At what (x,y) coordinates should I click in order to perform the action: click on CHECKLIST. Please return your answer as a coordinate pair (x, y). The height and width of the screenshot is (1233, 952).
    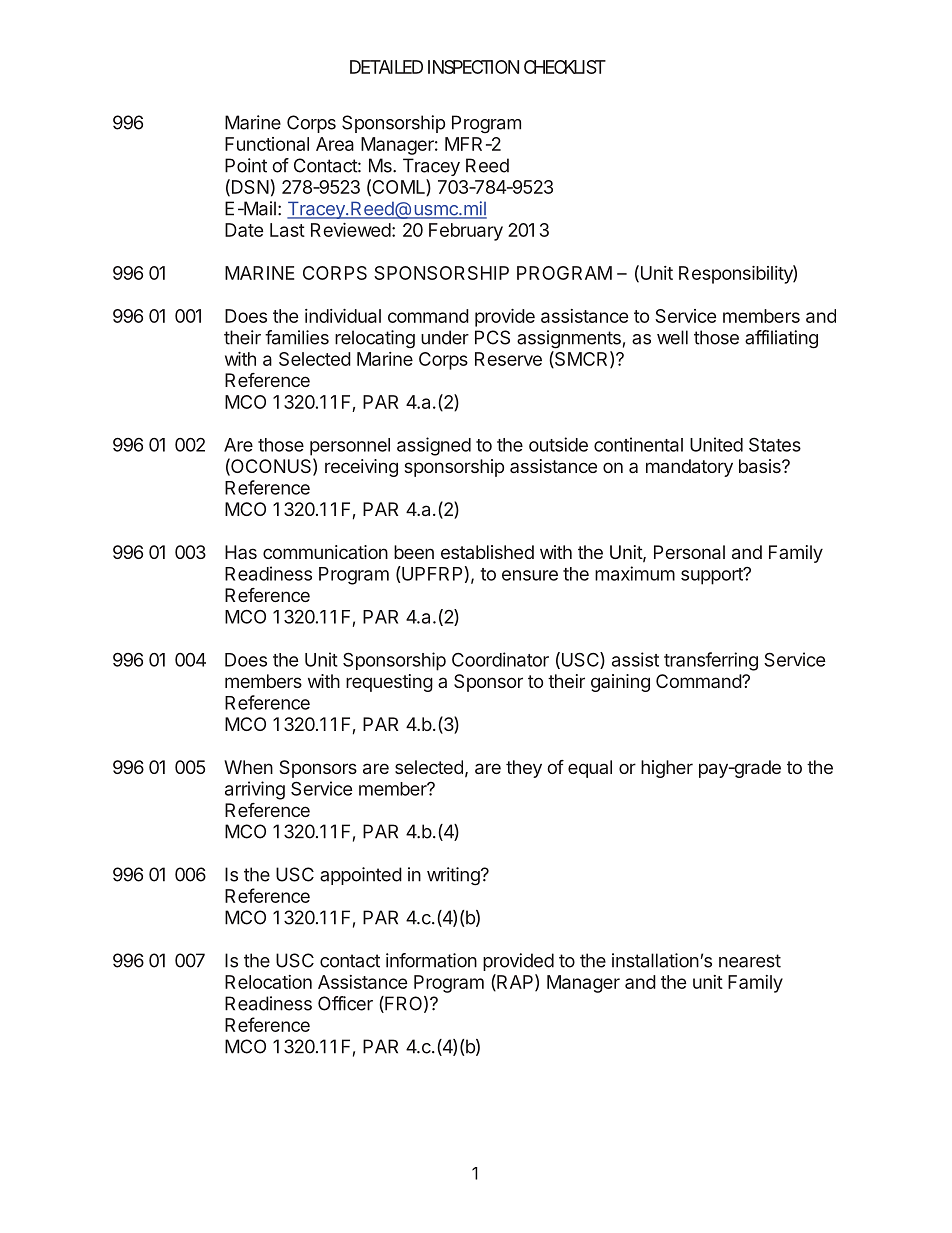
    Looking at the image, I should click on (563, 67).
